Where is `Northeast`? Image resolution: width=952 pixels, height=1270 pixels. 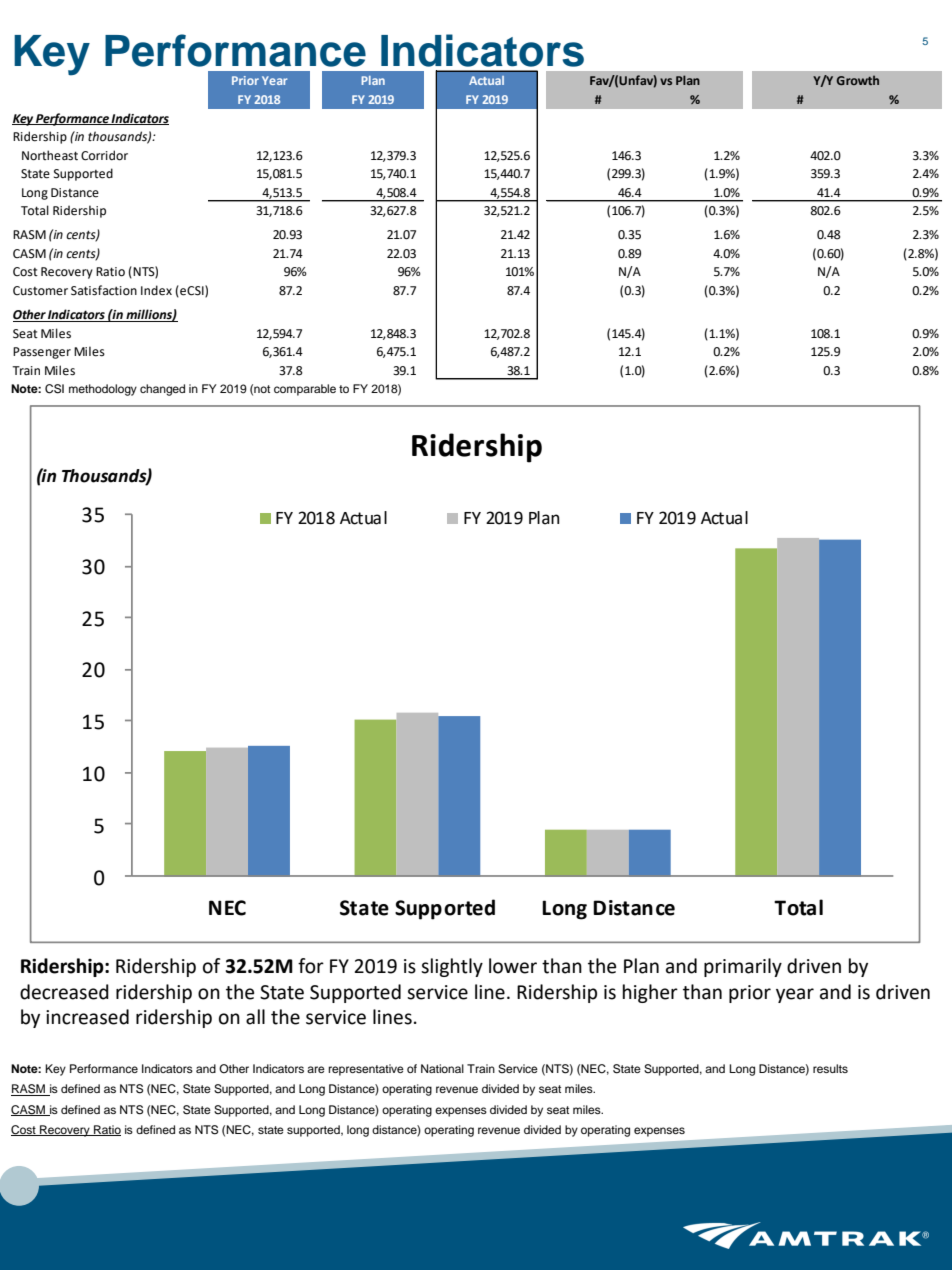
Northeast is located at coordinates (50, 155).
